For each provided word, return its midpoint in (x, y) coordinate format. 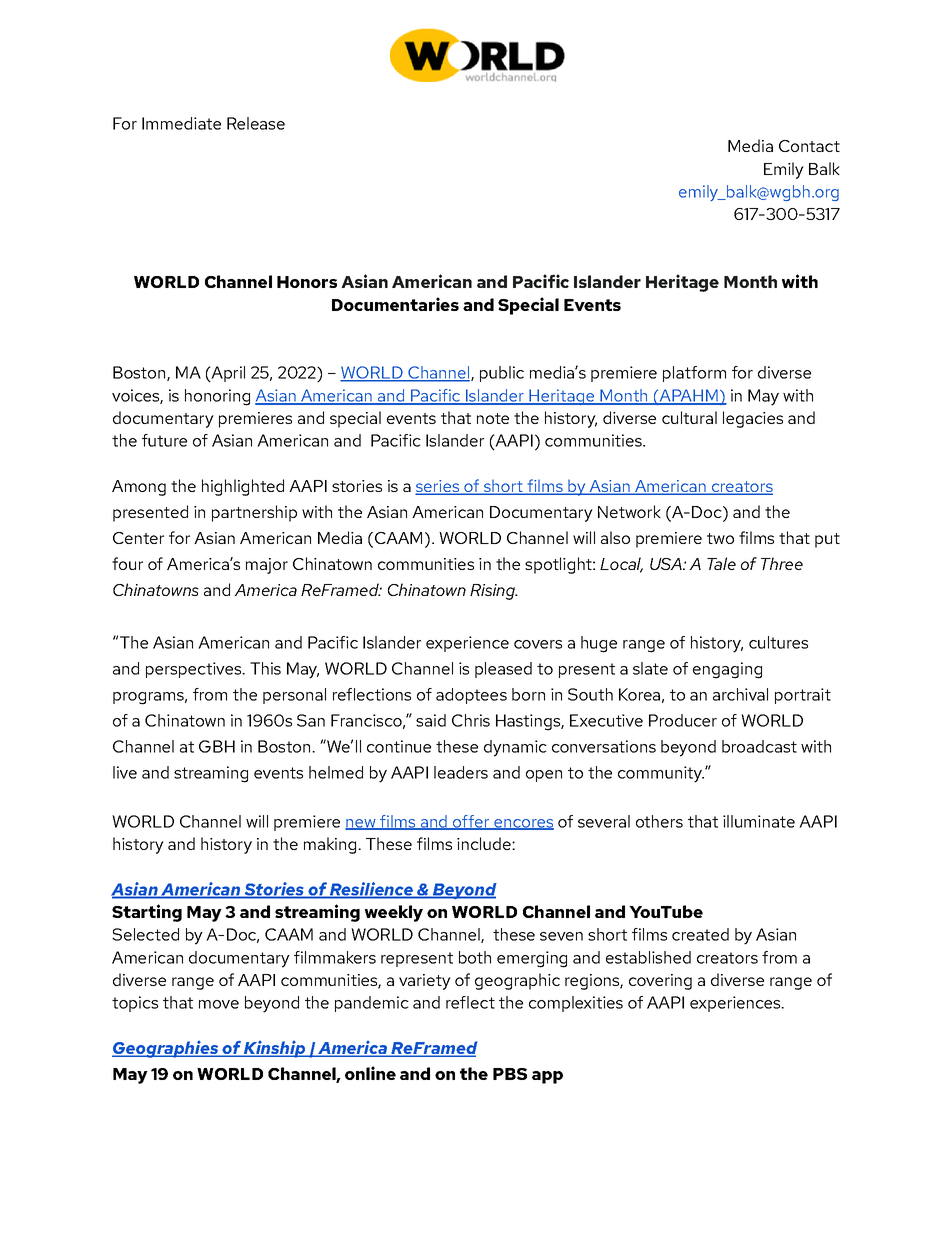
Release (256, 123)
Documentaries (395, 304)
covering (660, 982)
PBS (510, 1074)
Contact (809, 146)
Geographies (166, 1049)
